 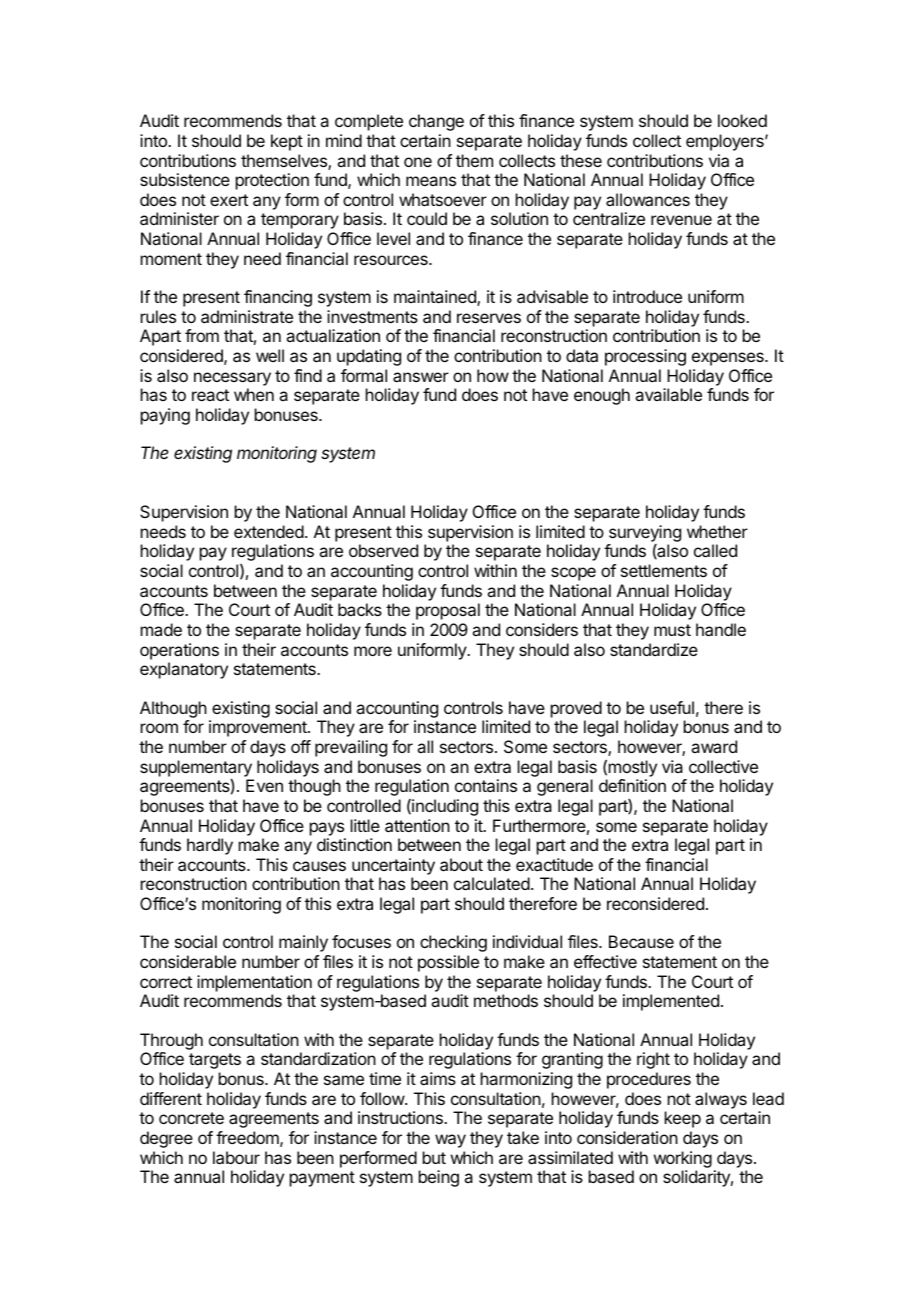 What do you see at coordinates (436, 122) in the screenshot?
I see `change` at bounding box center [436, 122].
